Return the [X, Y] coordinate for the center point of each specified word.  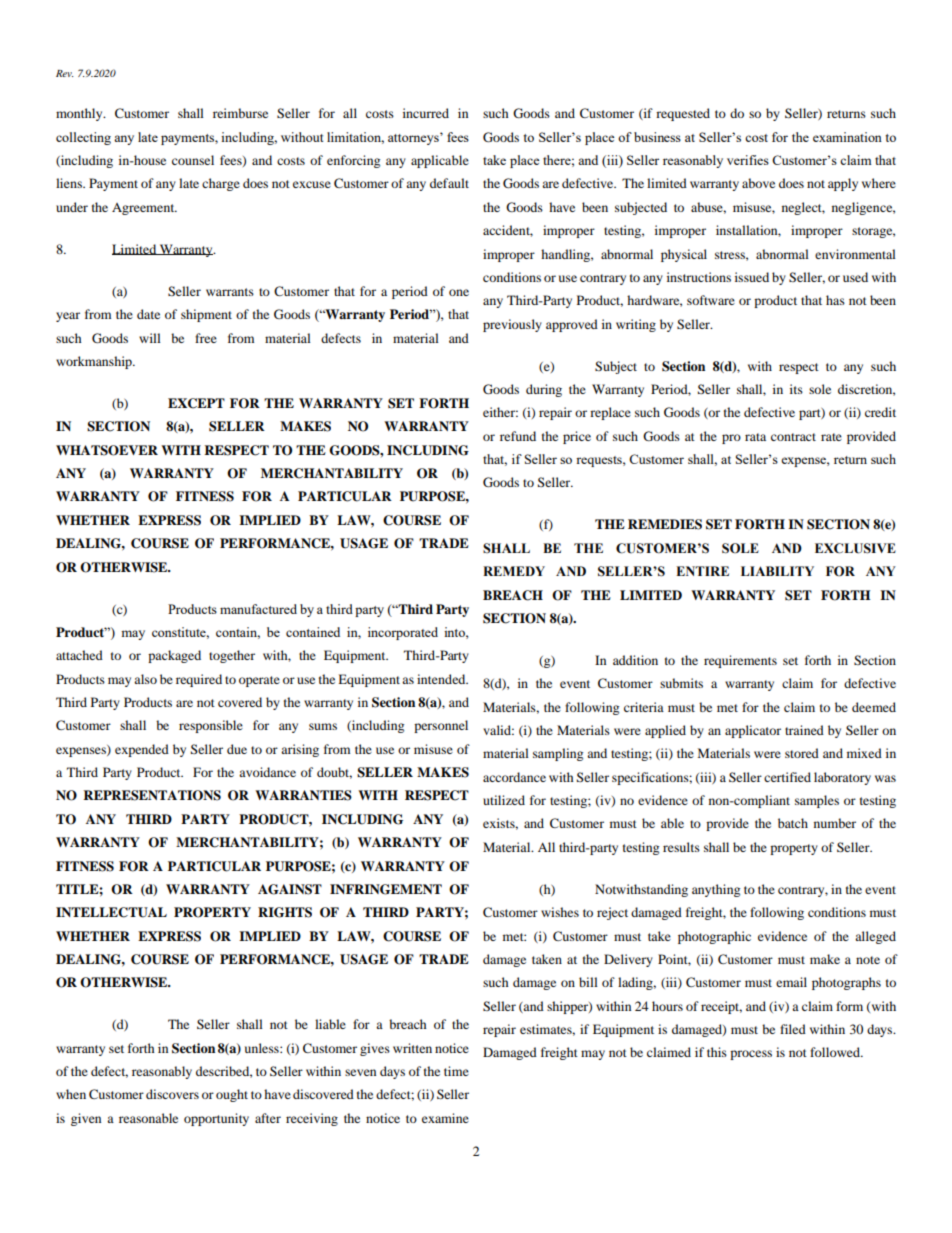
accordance [514, 777]
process [751, 1055]
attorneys [414, 139]
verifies [748, 160]
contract [793, 437]
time [456, 1071]
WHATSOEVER [107, 450]
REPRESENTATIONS [152, 795]
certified [787, 777]
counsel [193, 160]
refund [518, 436]
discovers [172, 1094]
